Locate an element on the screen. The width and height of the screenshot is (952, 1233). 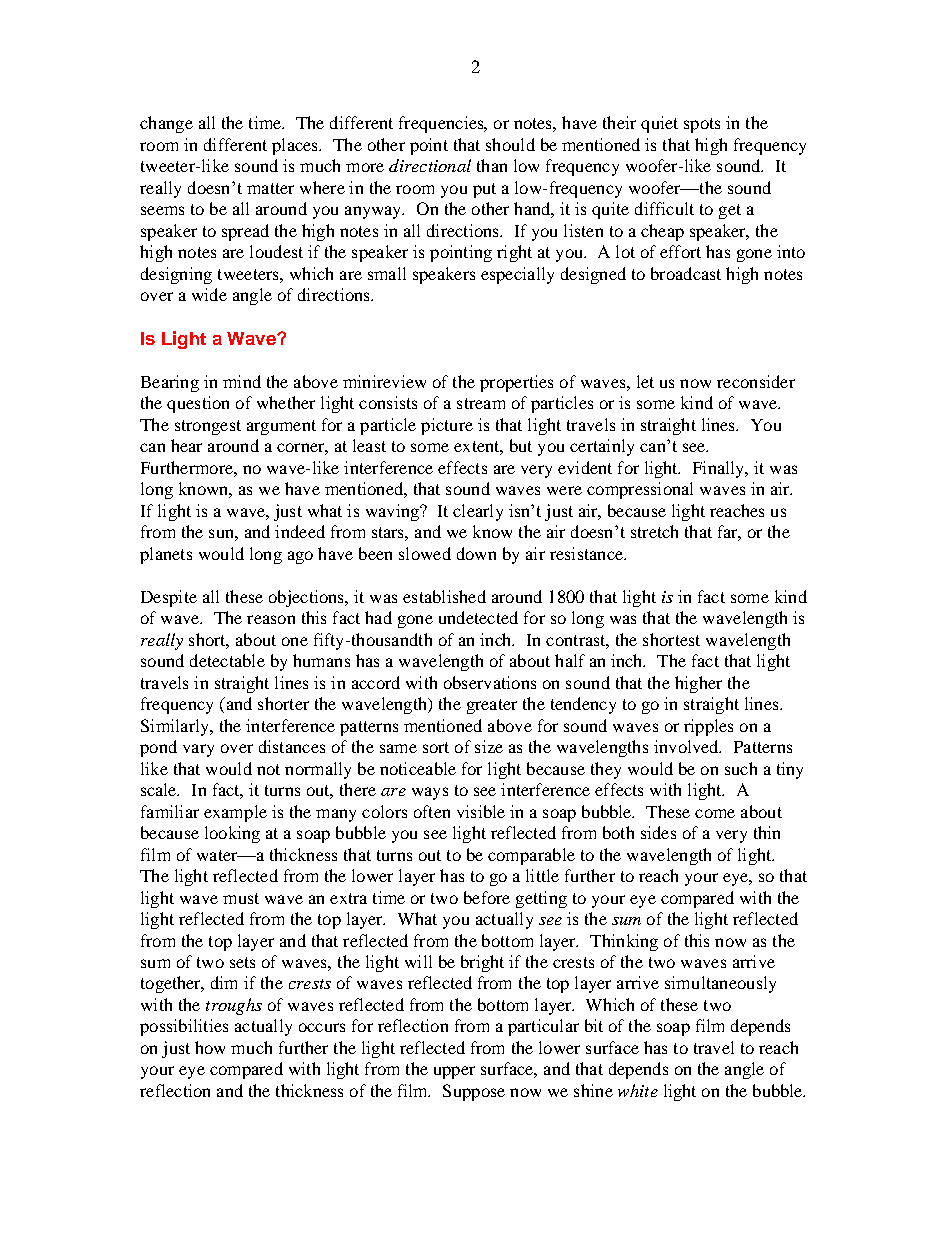
how is located at coordinates (210, 1047).
